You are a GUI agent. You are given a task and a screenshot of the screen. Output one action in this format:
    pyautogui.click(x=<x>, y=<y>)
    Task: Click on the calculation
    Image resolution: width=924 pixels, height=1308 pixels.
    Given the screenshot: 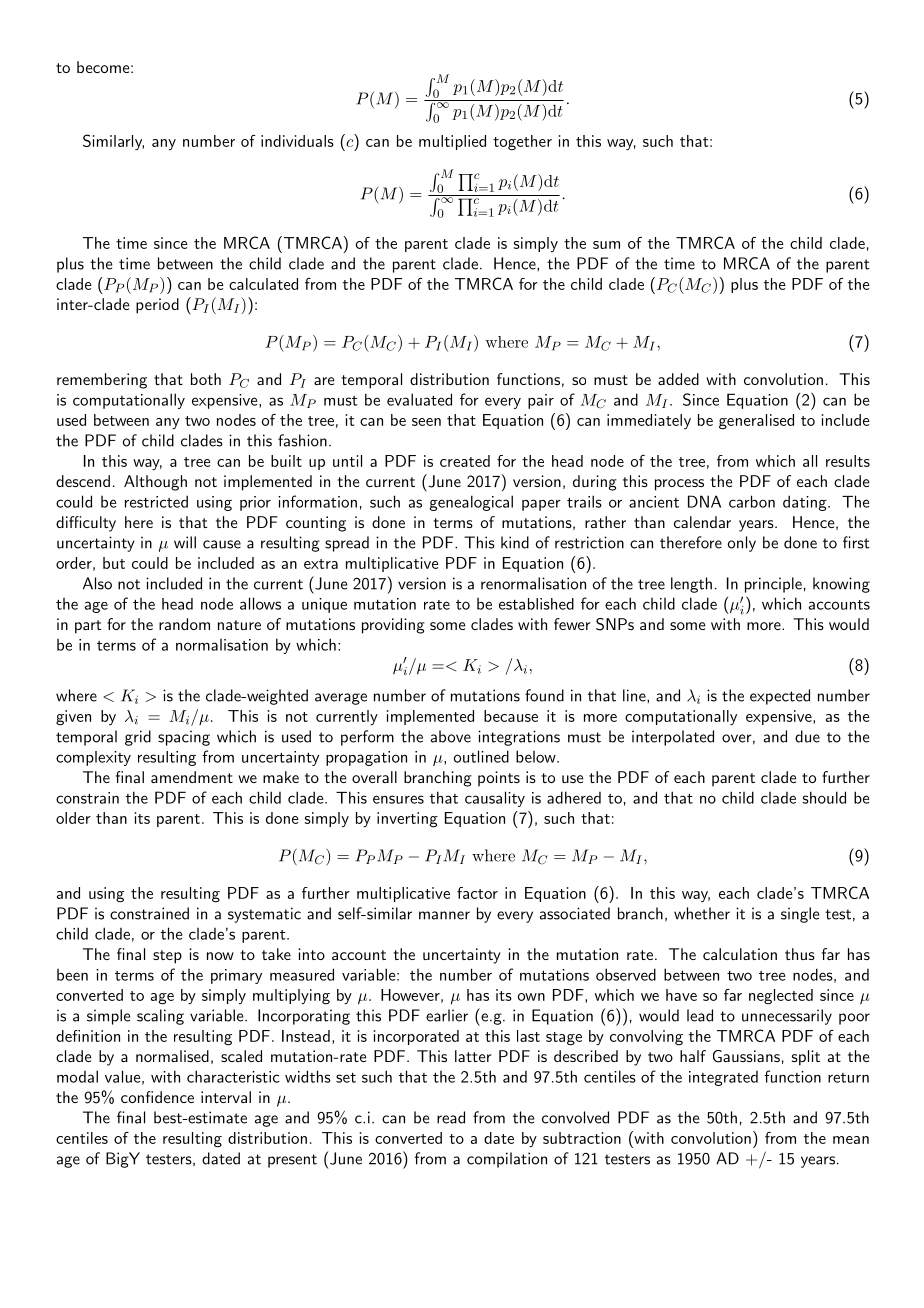 What is the action you would take?
    pyautogui.click(x=740, y=954)
